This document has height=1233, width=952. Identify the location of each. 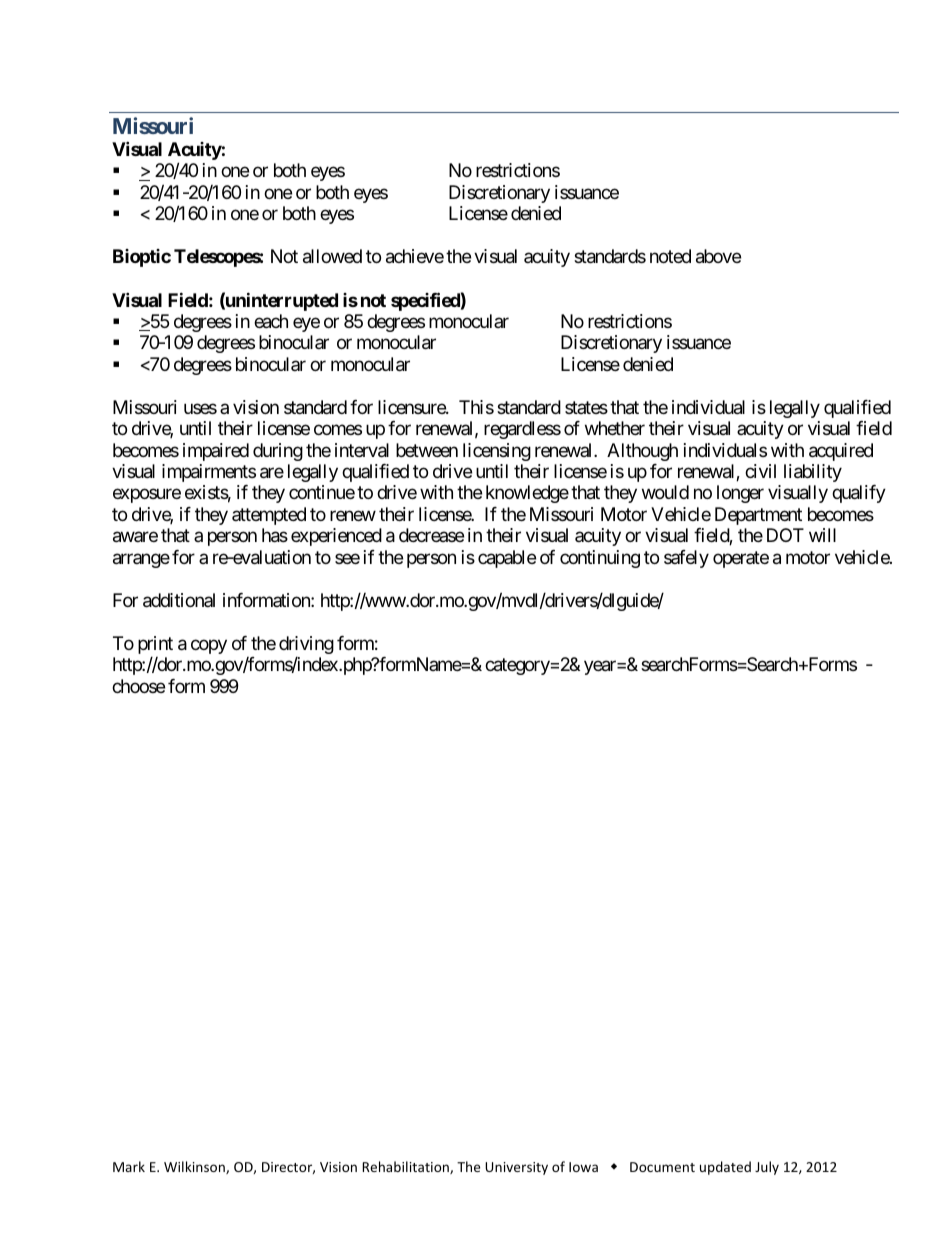
(271, 321).
